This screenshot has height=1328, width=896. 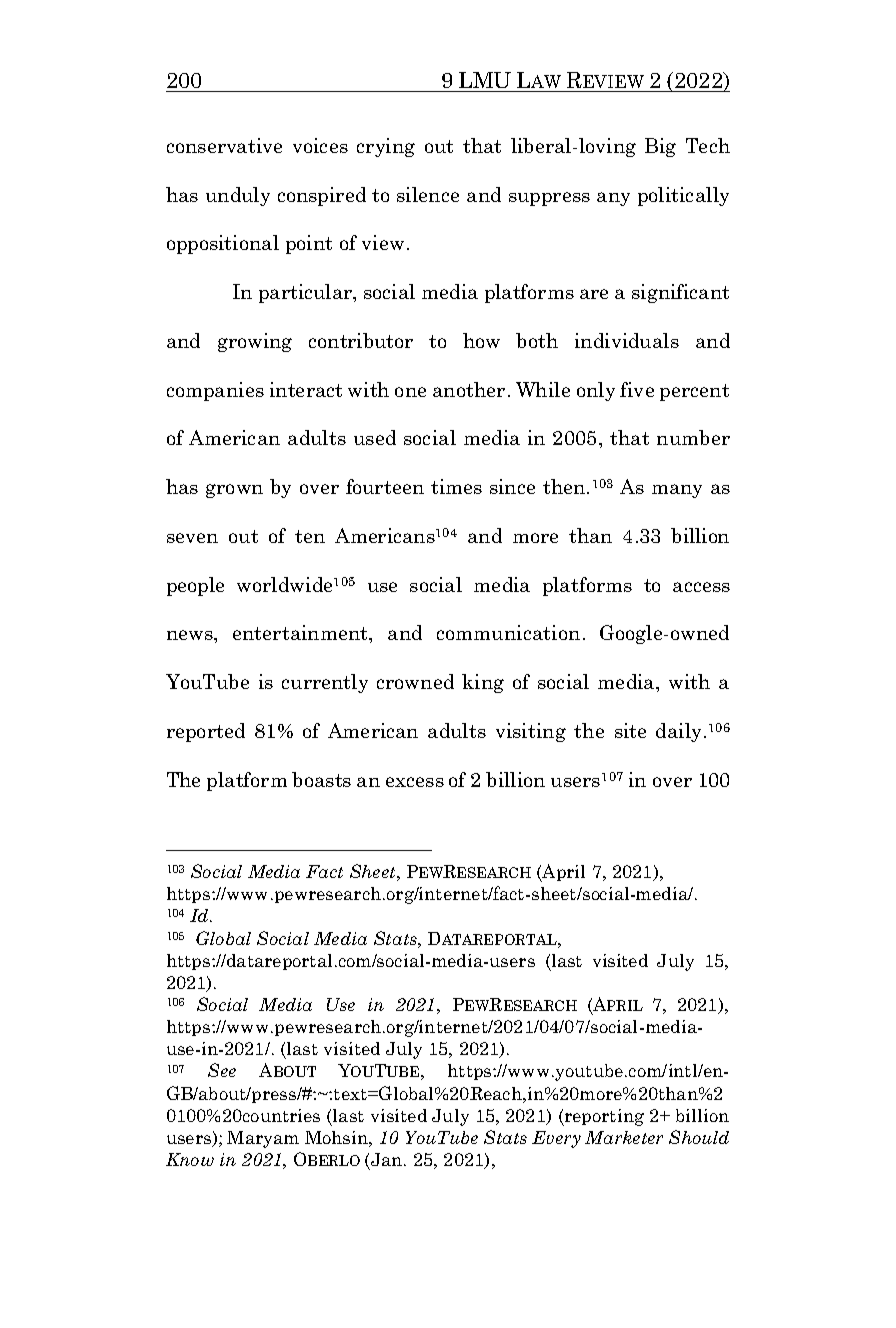 What do you see at coordinates (701, 587) in the screenshot?
I see `access` at bounding box center [701, 587].
